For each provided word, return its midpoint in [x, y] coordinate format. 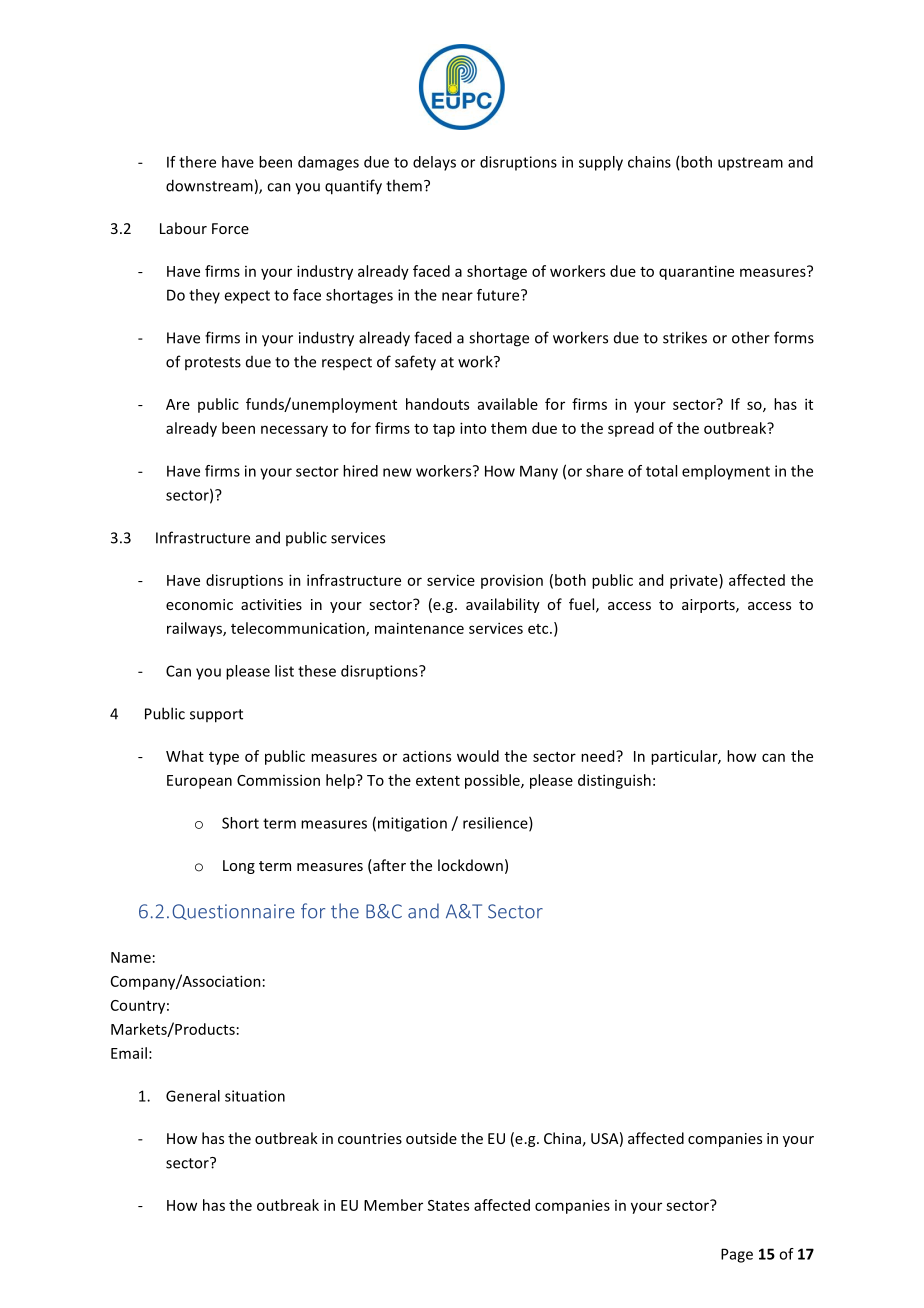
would [478, 756]
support [216, 716]
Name [131, 957]
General [193, 1096]
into [473, 428]
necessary [294, 431]
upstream [750, 164]
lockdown [470, 865]
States [448, 1205]
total [661, 471]
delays [434, 163]
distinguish [614, 781]
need [599, 756]
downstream [209, 185]
